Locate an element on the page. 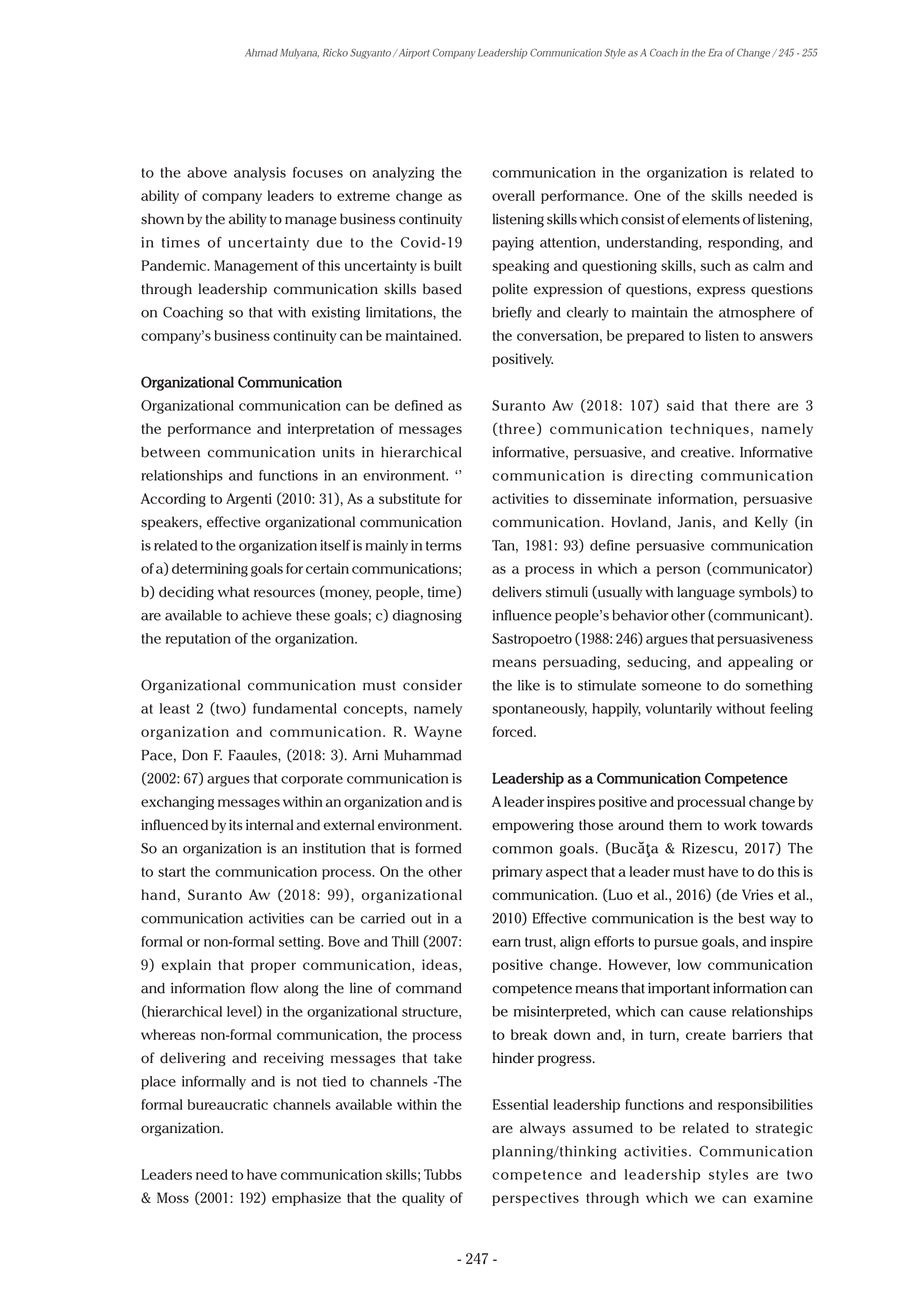 The height and width of the page is (1308, 924). achieve is located at coordinates (267, 615).
